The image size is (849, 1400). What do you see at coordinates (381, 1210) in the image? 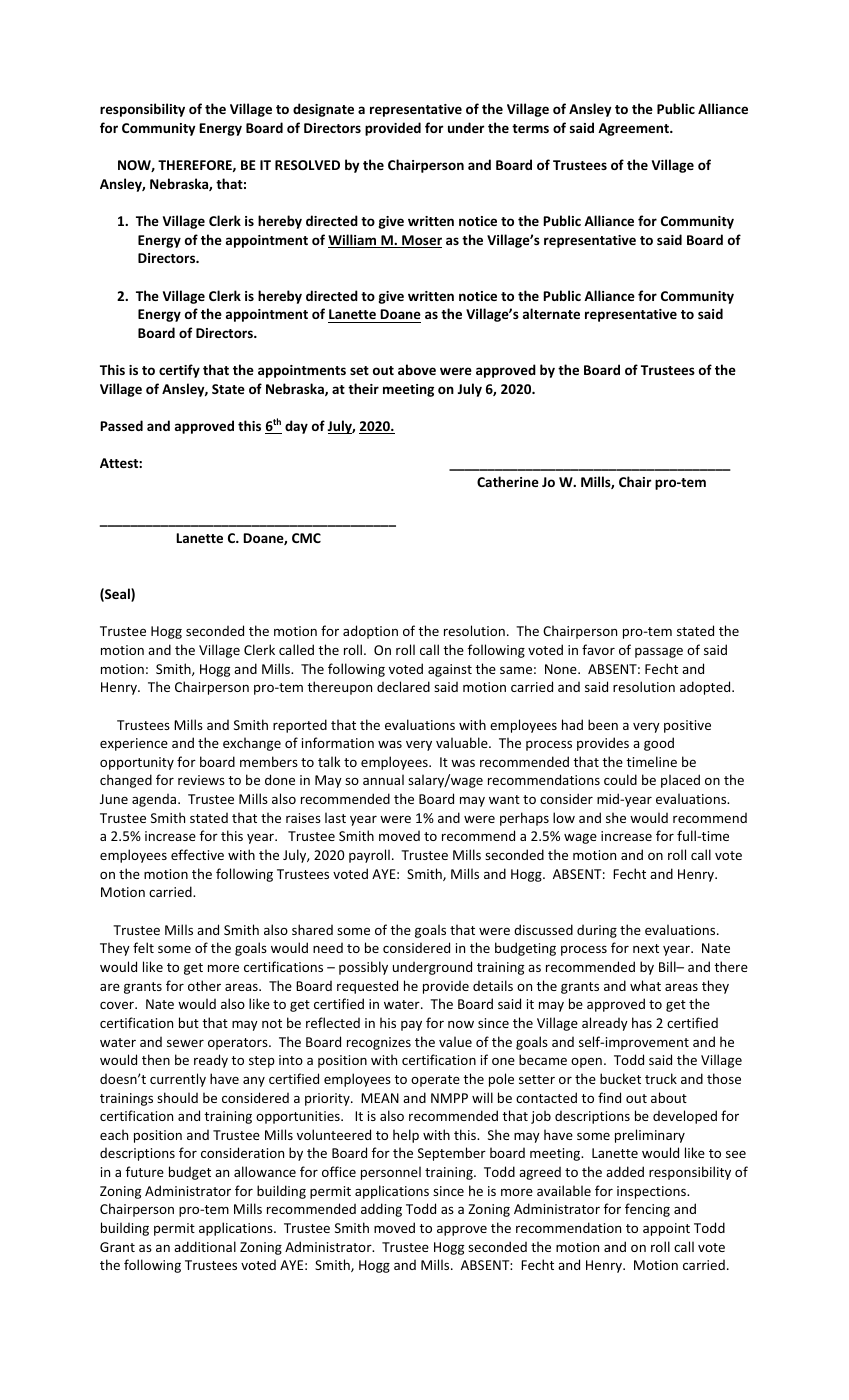
I see `adding` at bounding box center [381, 1210].
